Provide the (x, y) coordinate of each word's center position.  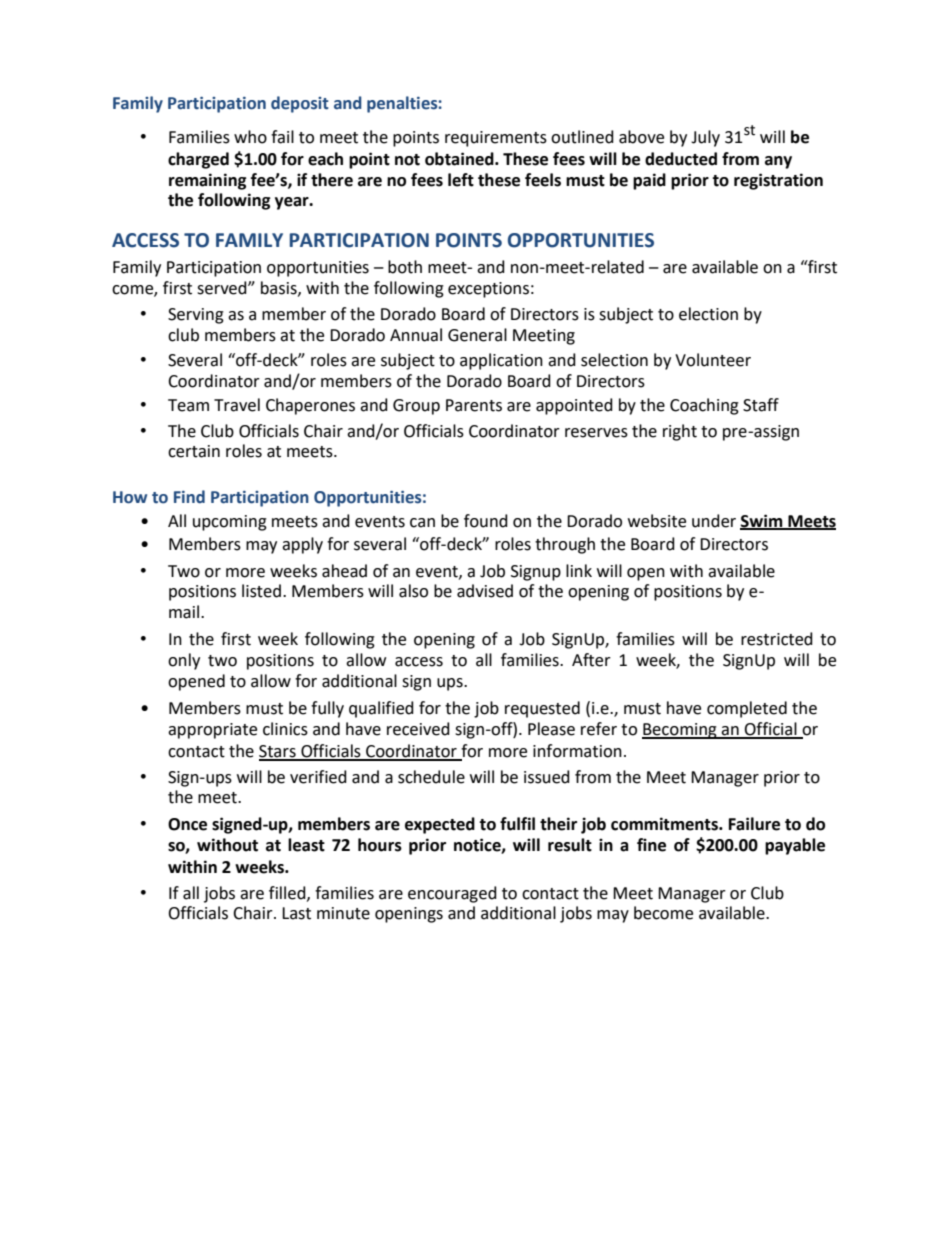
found (486, 521)
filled (288, 893)
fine (651, 845)
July (705, 138)
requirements (496, 139)
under (714, 521)
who (250, 137)
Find (189, 497)
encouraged (452, 894)
